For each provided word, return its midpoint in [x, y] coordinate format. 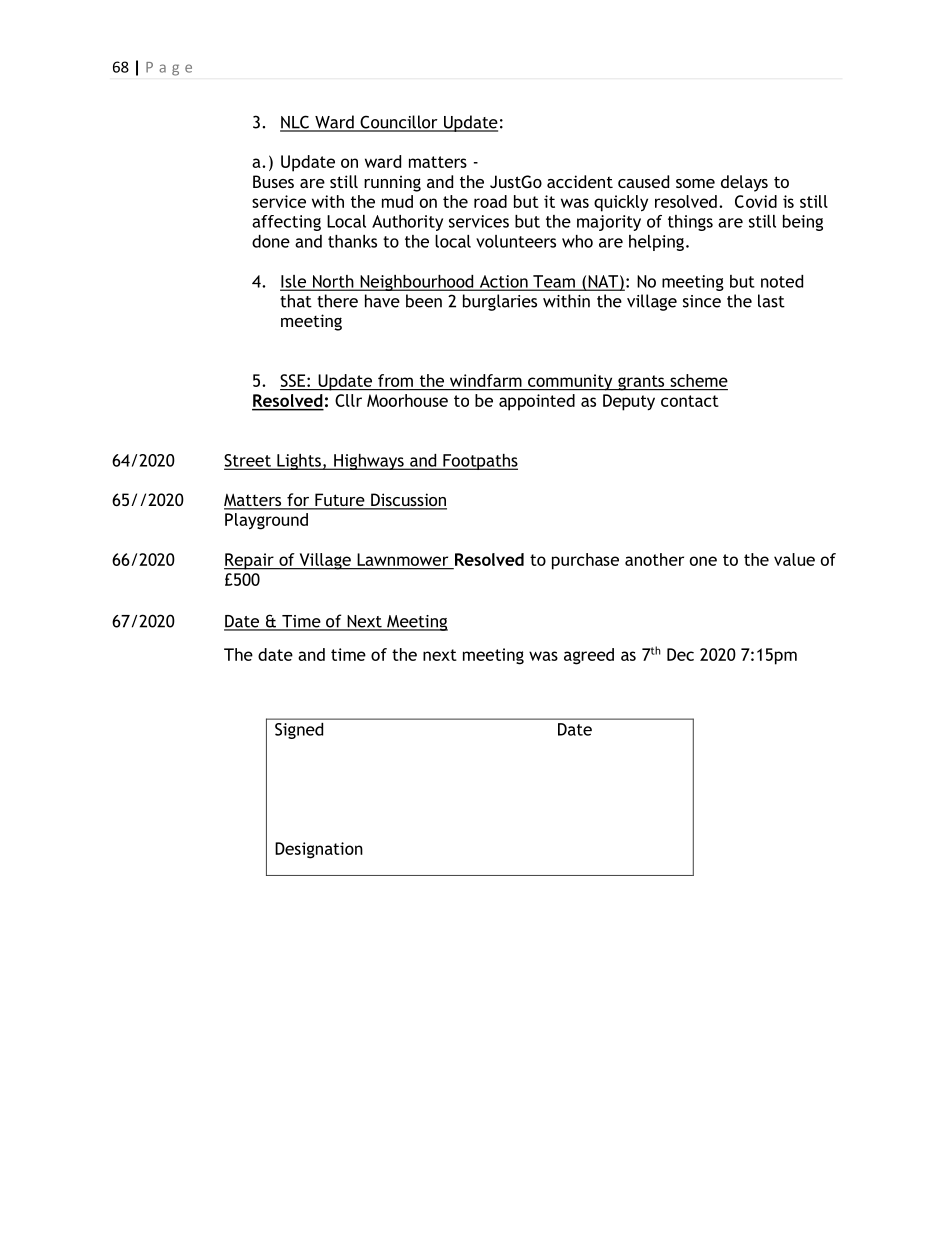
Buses [273, 181]
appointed [537, 402]
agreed [589, 656]
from [395, 380]
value [794, 559]
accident [580, 181]
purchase [585, 561]
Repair [250, 561]
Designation [319, 850]
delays [744, 183]
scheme [699, 380]
